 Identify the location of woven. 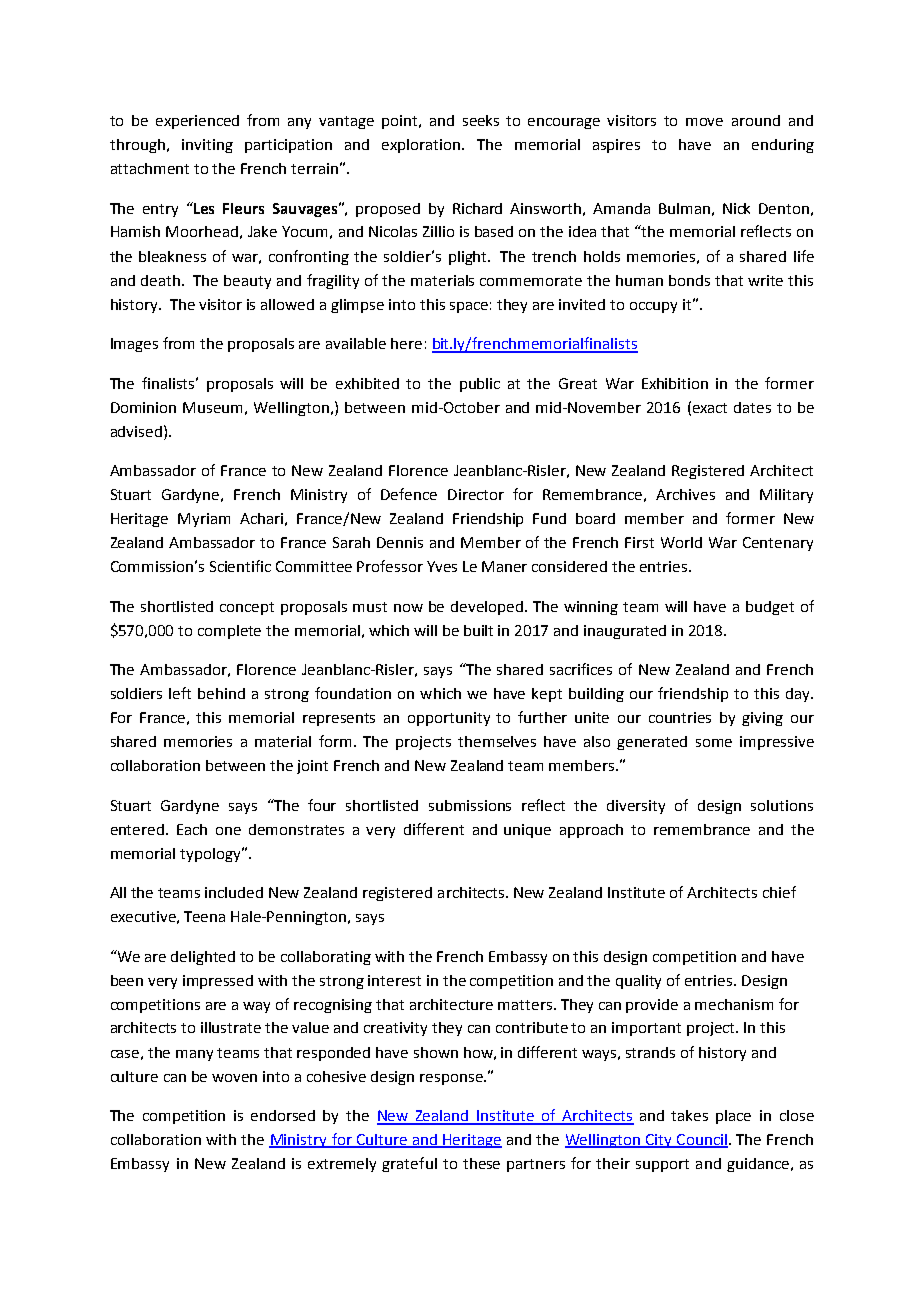
(234, 1078).
